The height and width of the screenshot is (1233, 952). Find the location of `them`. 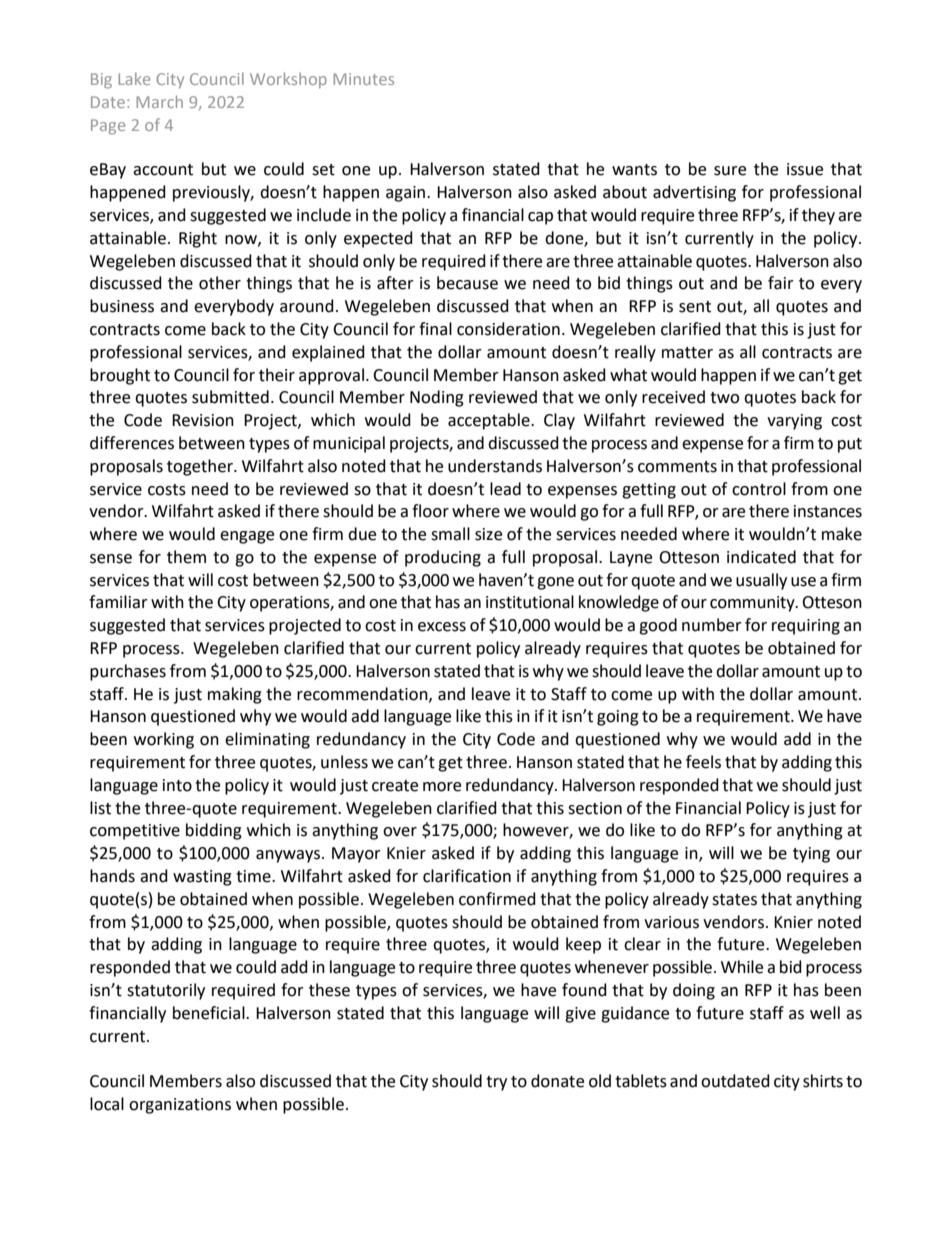

them is located at coordinates (186, 557).
